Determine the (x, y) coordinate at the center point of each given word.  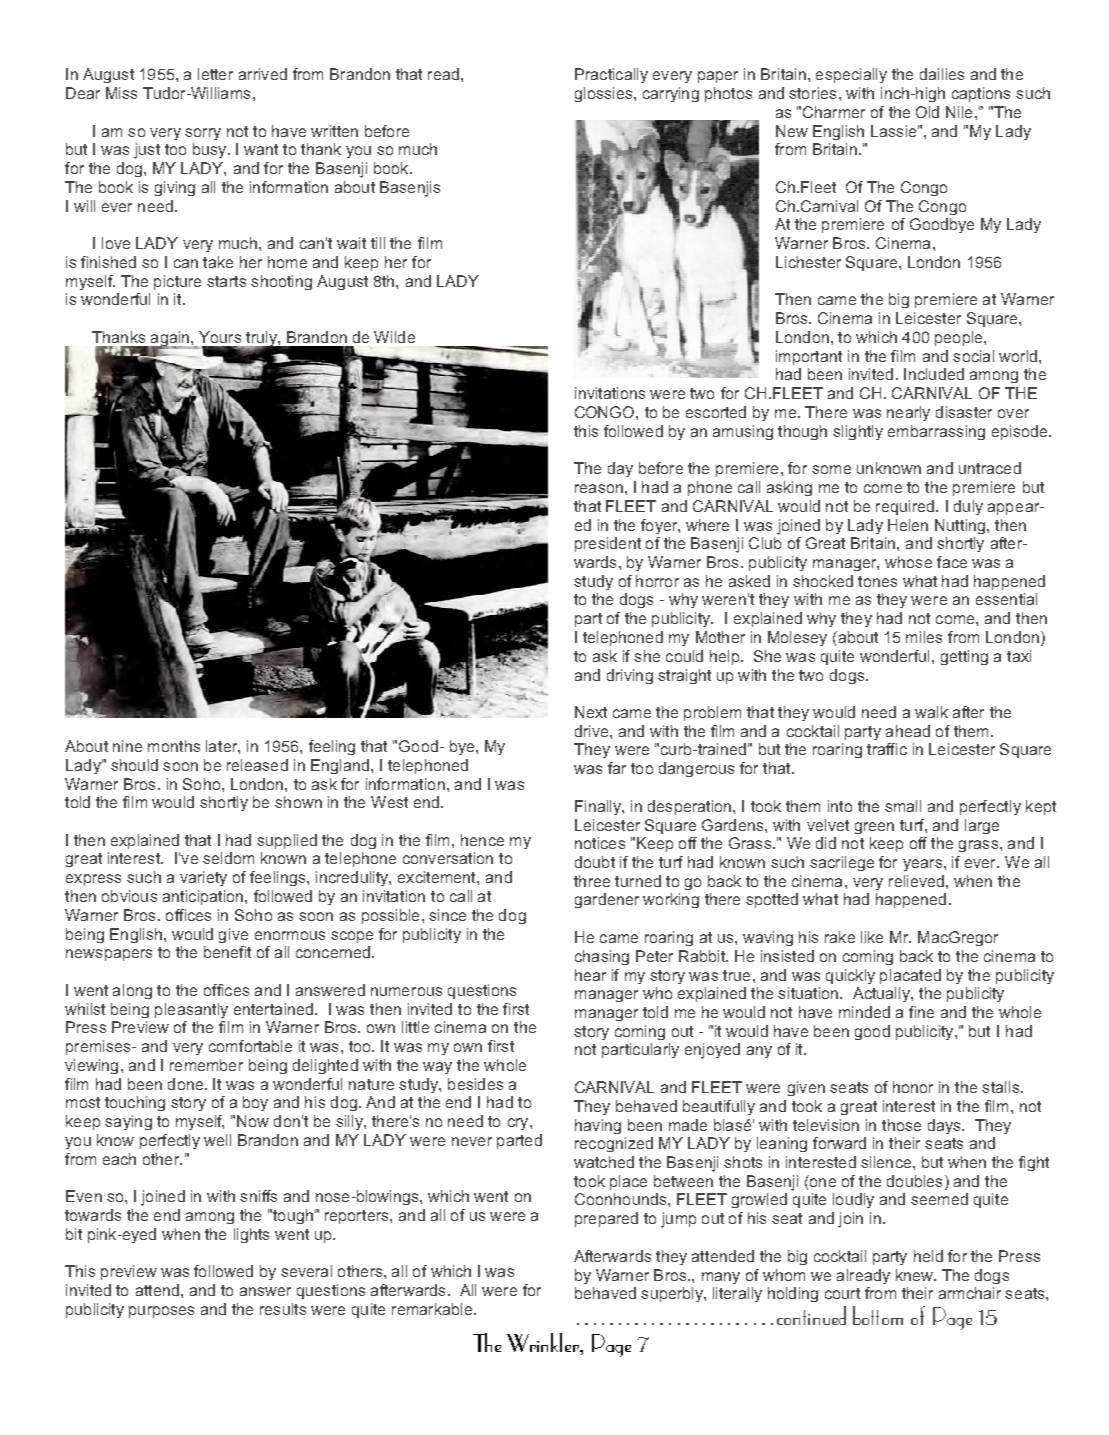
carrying (671, 94)
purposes (161, 1312)
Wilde (394, 337)
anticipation (204, 897)
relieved (918, 881)
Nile (959, 112)
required (906, 507)
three (592, 881)
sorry (203, 134)
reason (599, 488)
